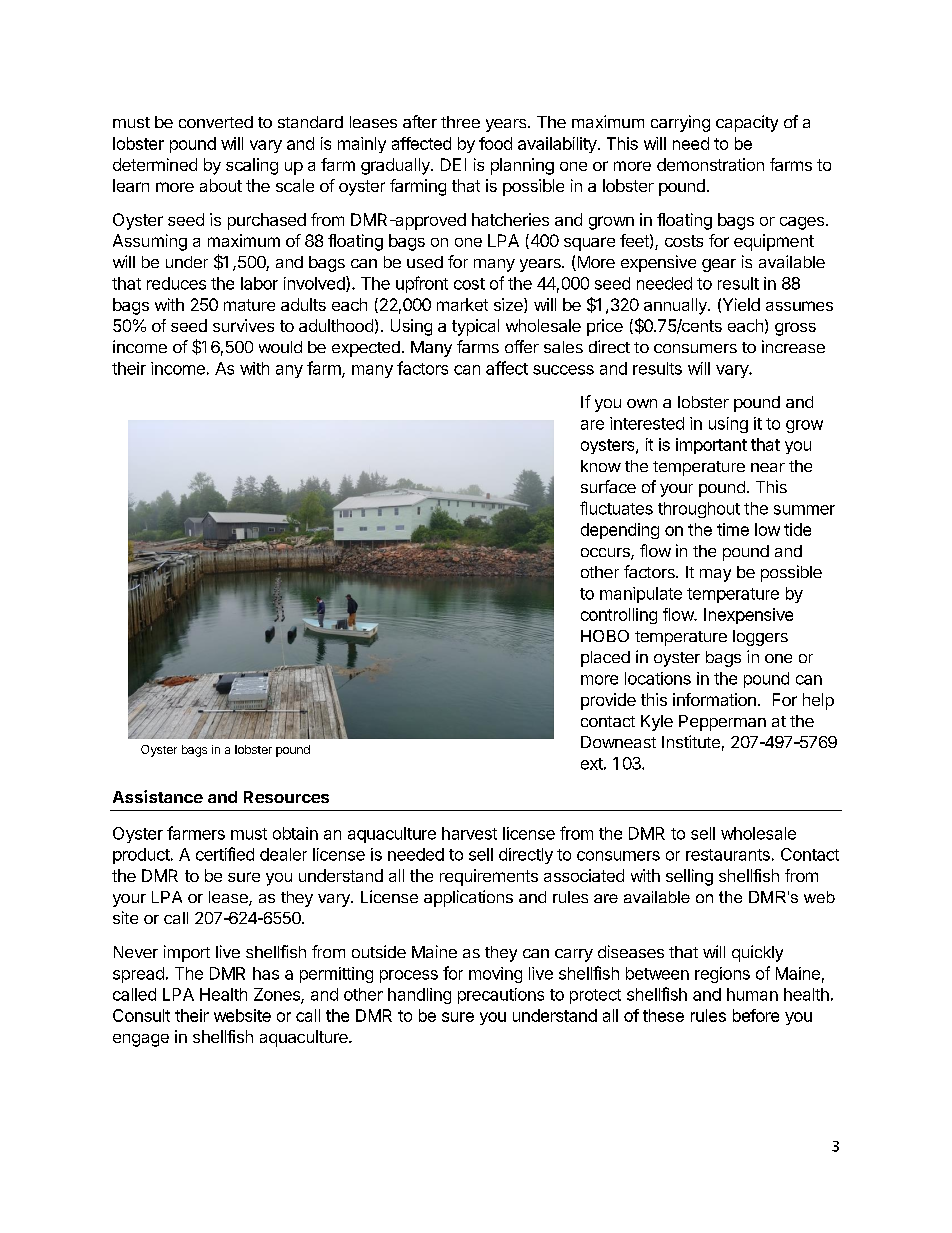 Image resolution: width=952 pixels, height=1233 pixels. Describe the element at coordinates (522, 346) in the screenshot. I see `offer` at that location.
